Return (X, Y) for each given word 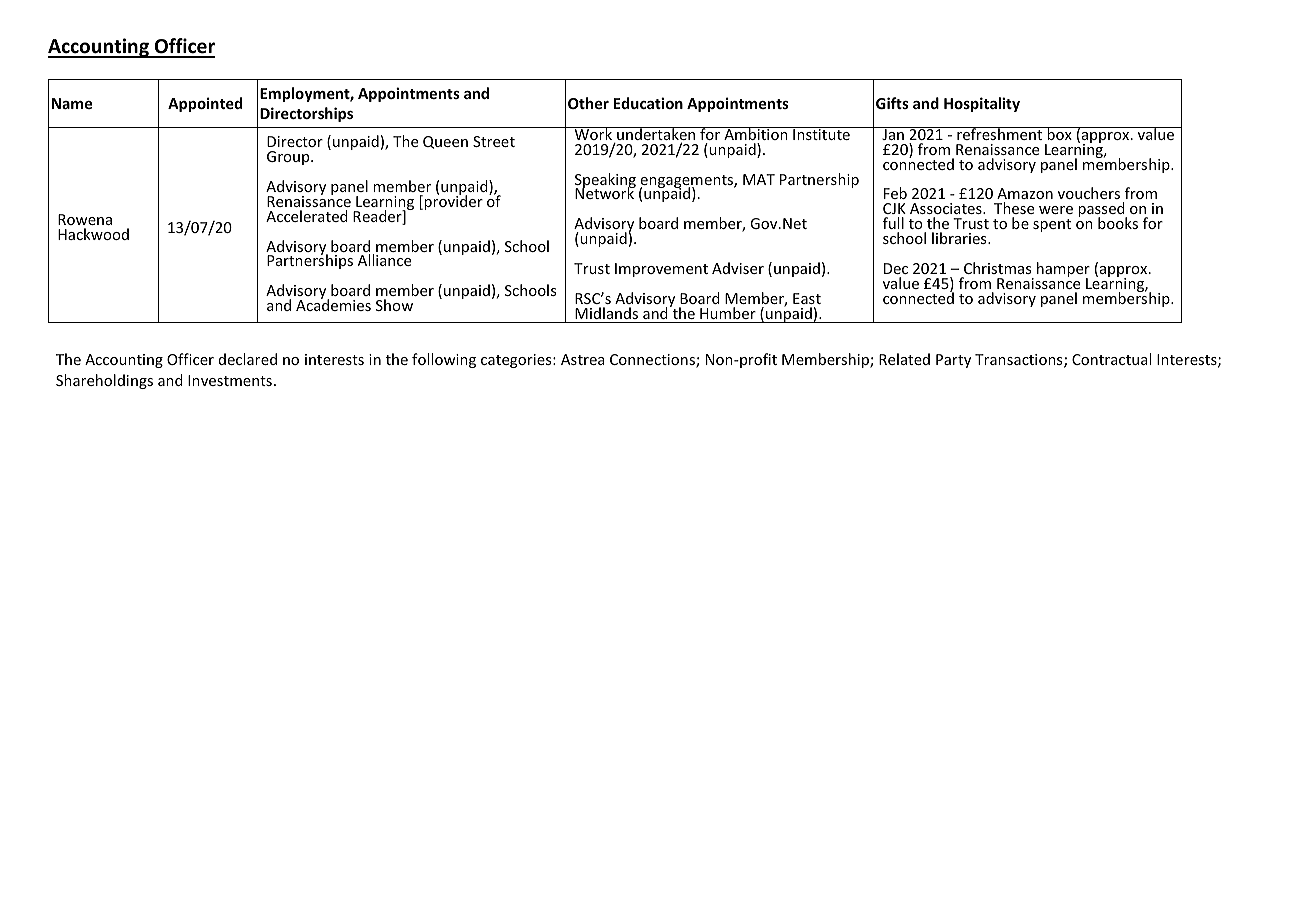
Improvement (661, 270)
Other (588, 103)
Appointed (205, 104)
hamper (1063, 271)
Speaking (605, 181)
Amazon (1025, 195)
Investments (230, 380)
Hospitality (982, 104)
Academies (333, 304)
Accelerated (307, 216)
